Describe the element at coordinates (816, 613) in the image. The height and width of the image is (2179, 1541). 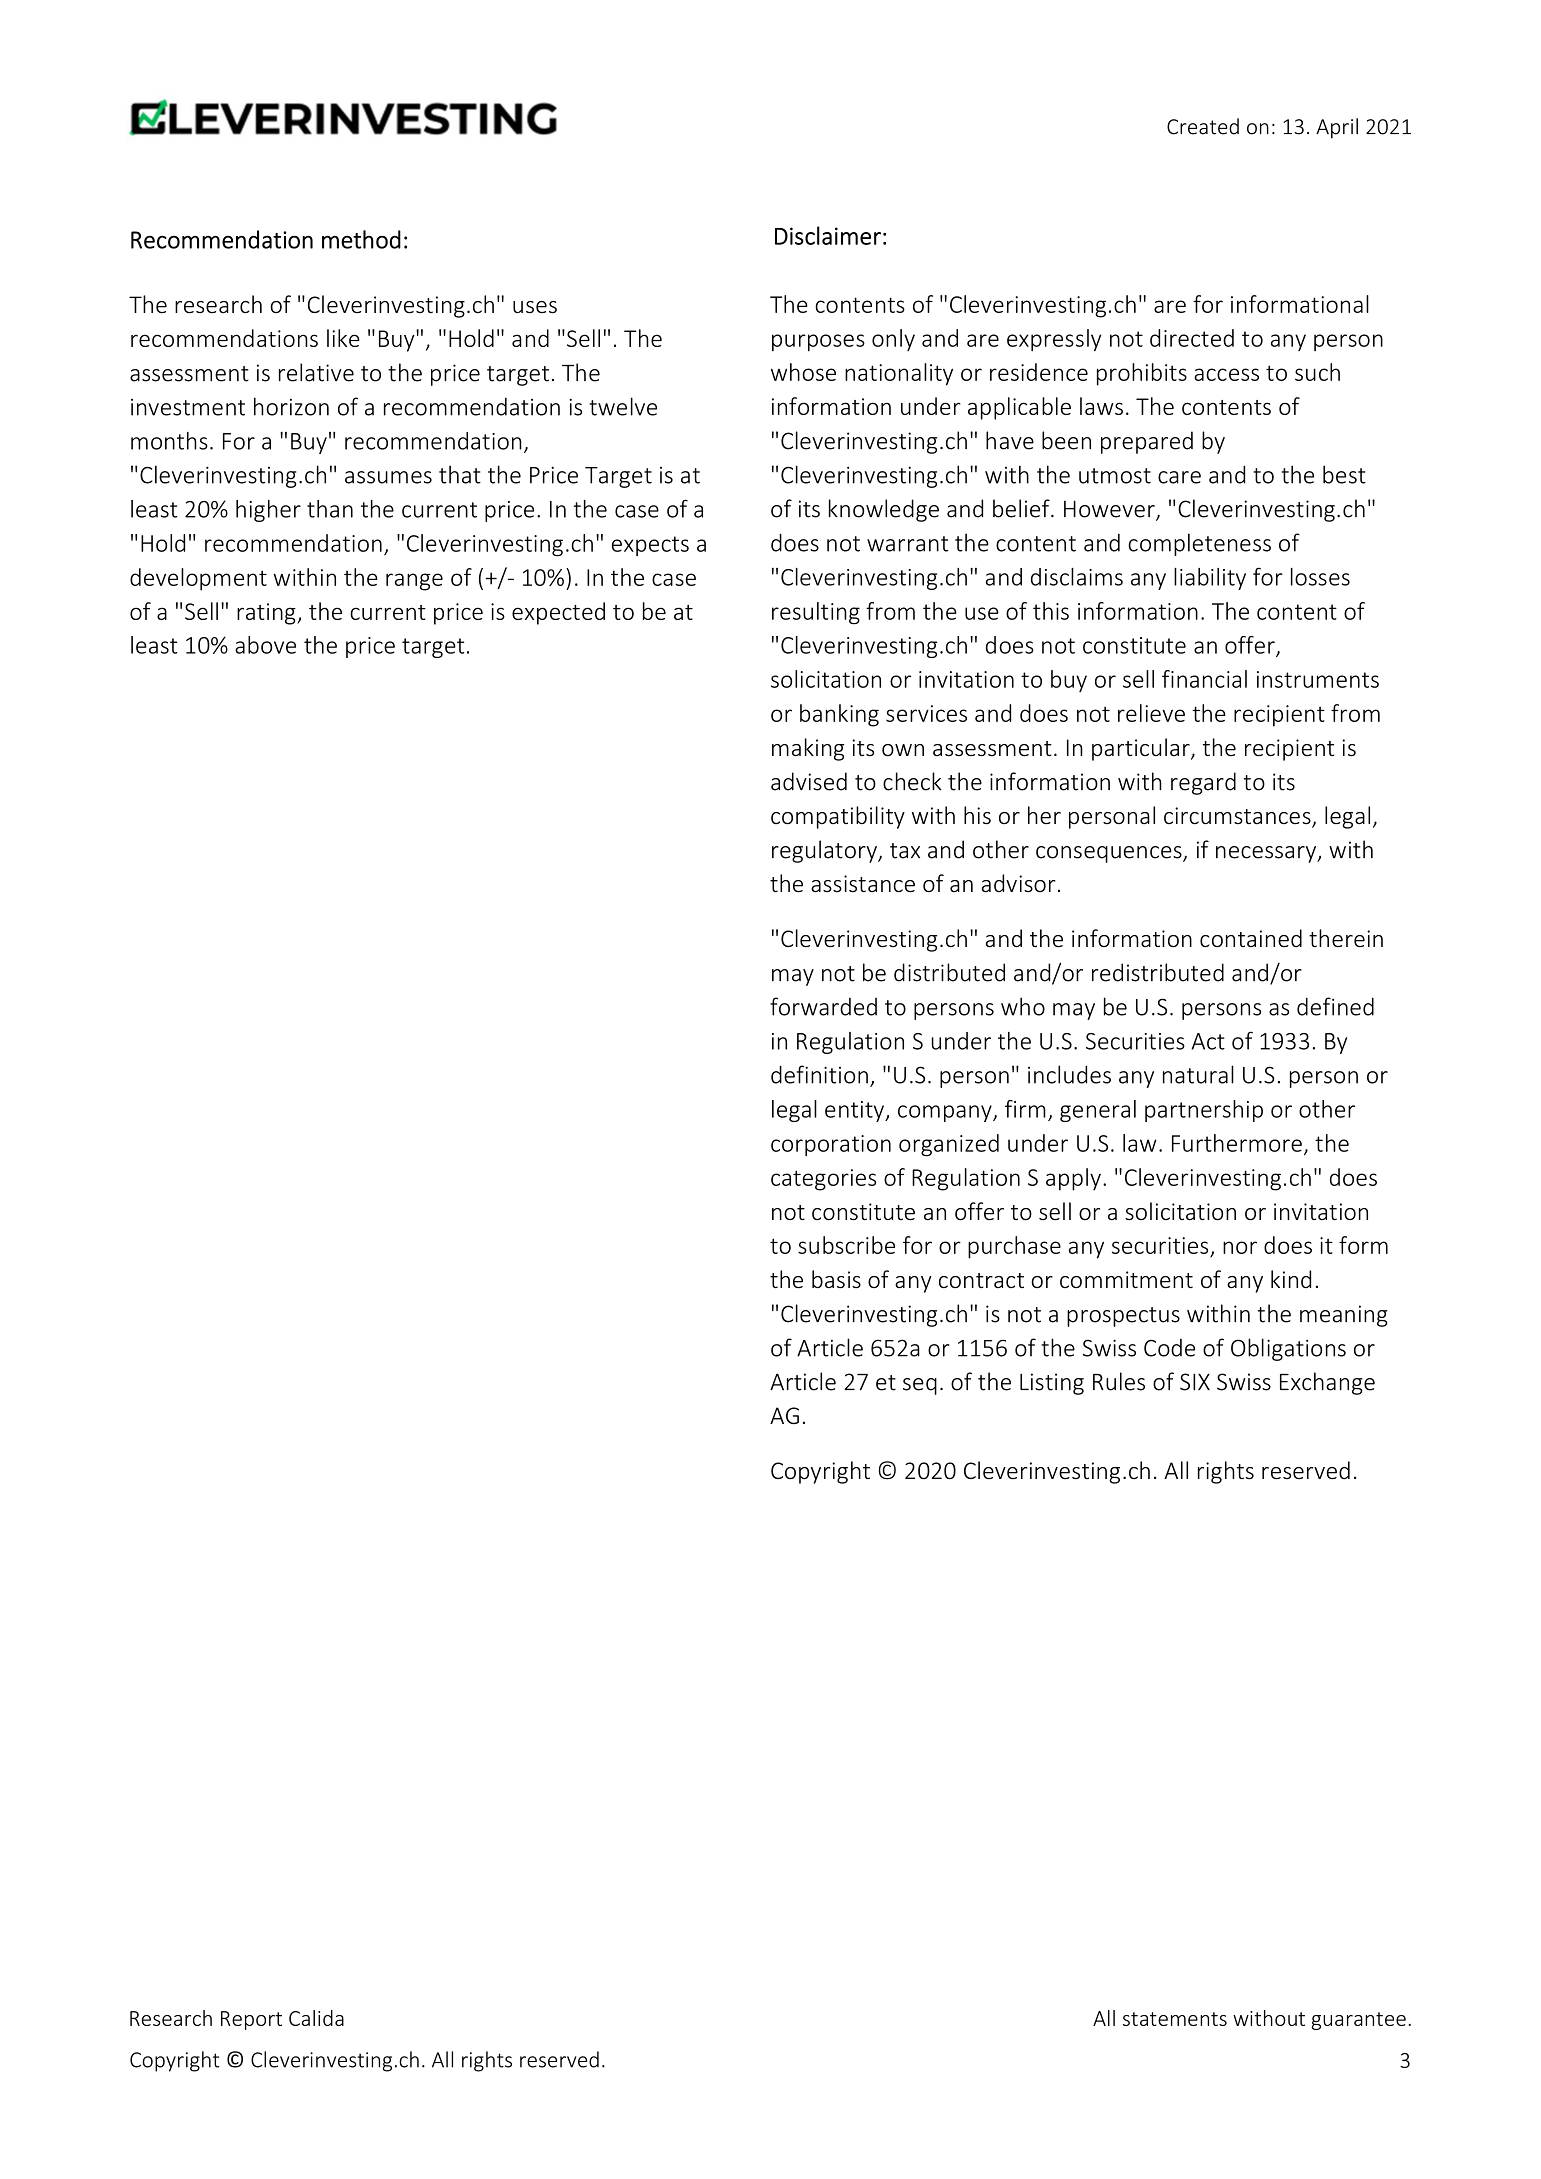
I see `resulting` at that location.
